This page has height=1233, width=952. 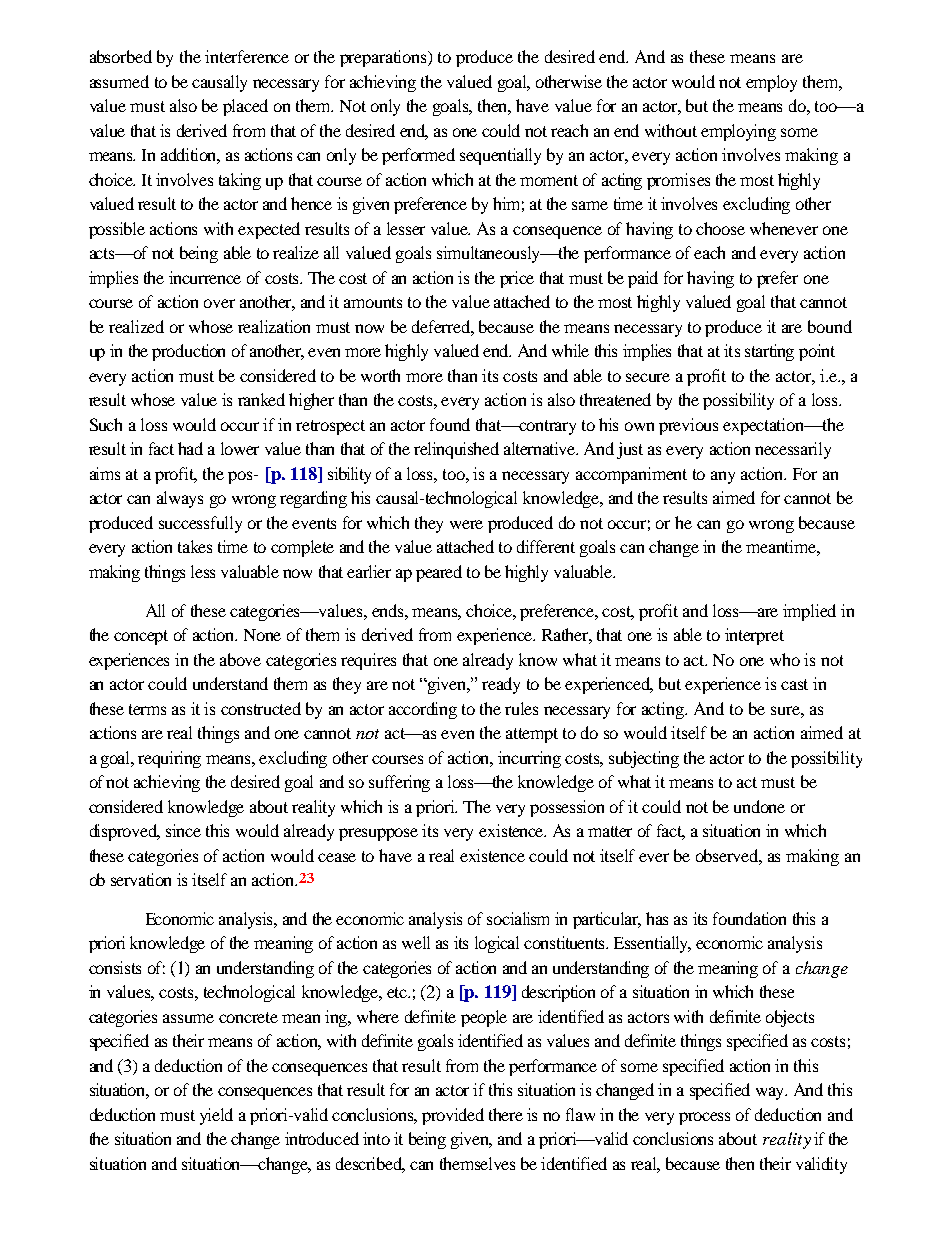 What do you see at coordinates (369, 571) in the page?
I see `earlier` at bounding box center [369, 571].
